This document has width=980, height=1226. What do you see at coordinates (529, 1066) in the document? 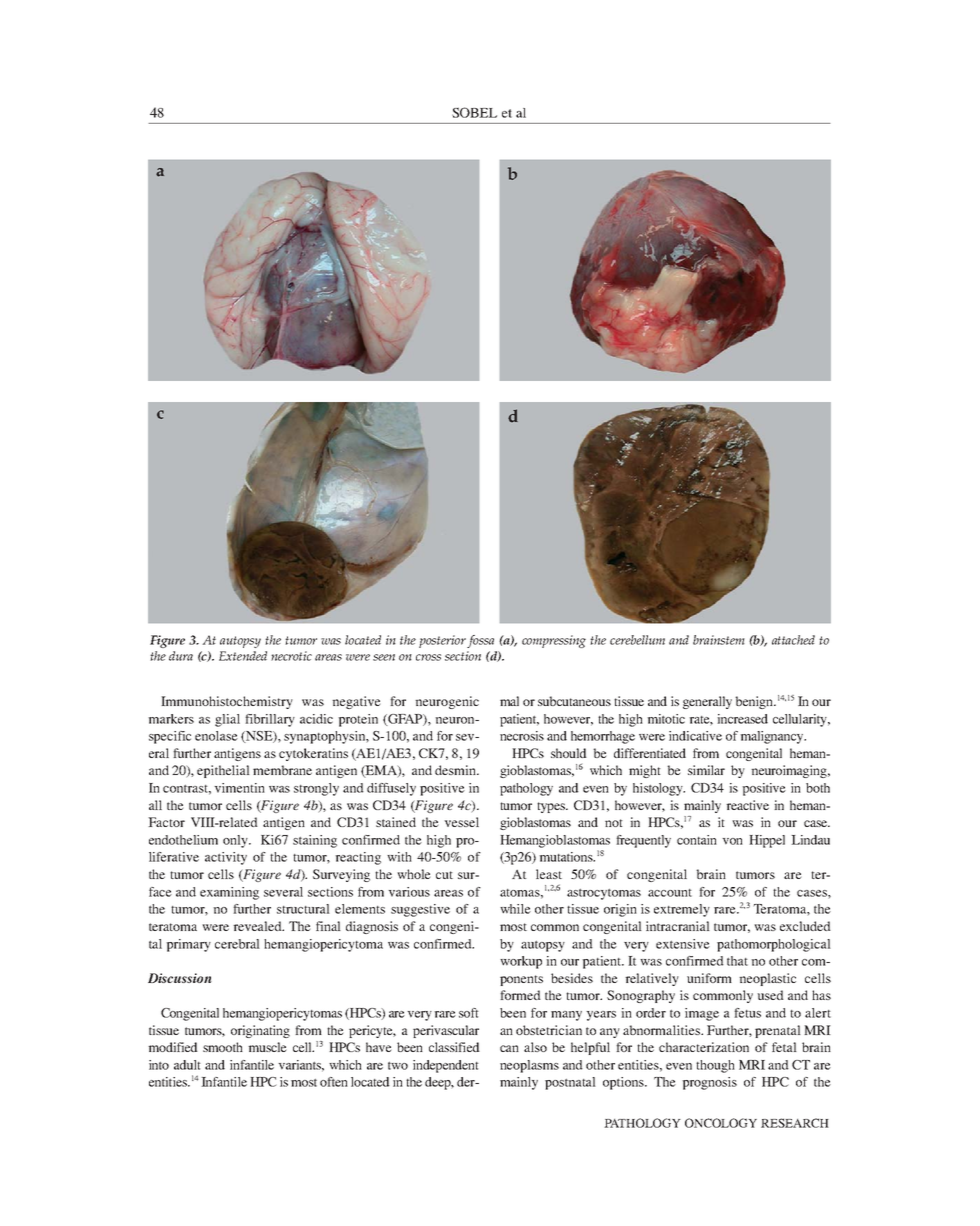
I see `neoplasms` at bounding box center [529, 1066].
